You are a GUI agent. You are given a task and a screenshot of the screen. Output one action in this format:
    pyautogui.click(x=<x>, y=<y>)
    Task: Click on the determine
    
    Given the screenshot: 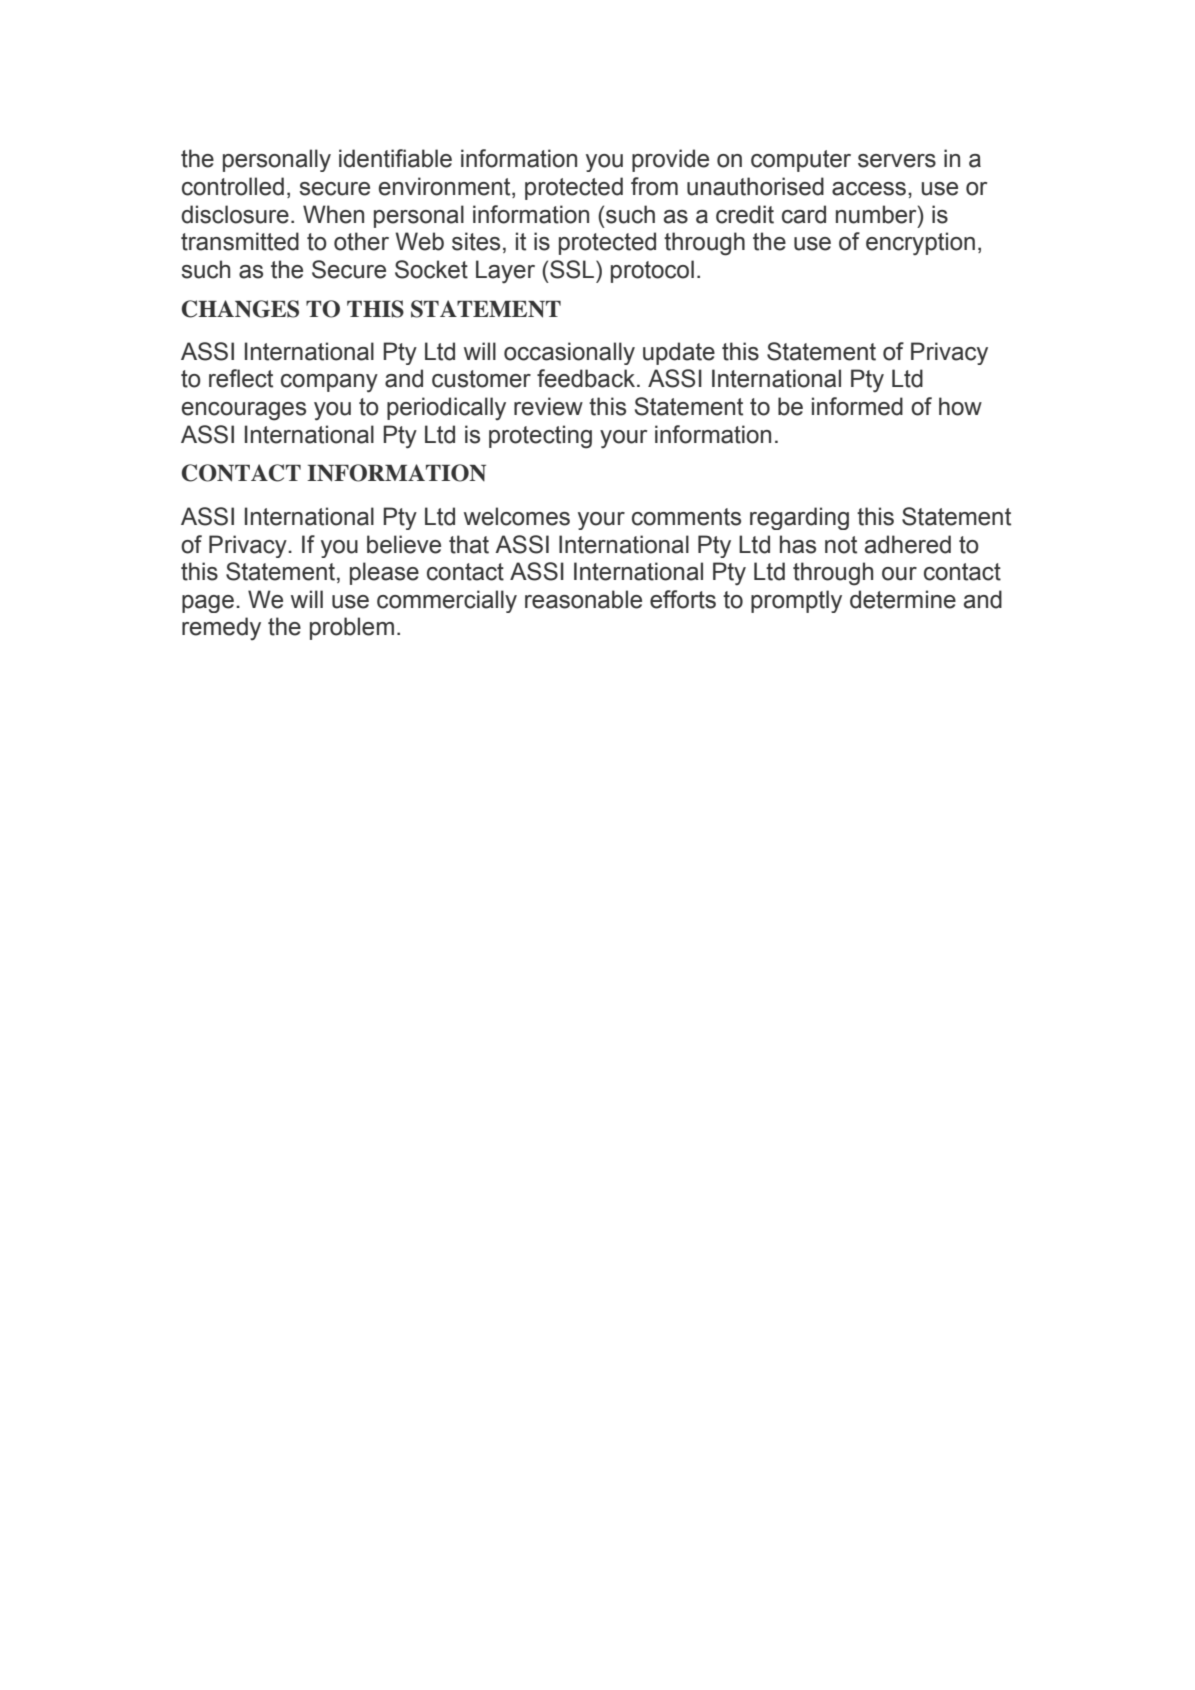 What is the action you would take?
    pyautogui.click(x=903, y=599)
